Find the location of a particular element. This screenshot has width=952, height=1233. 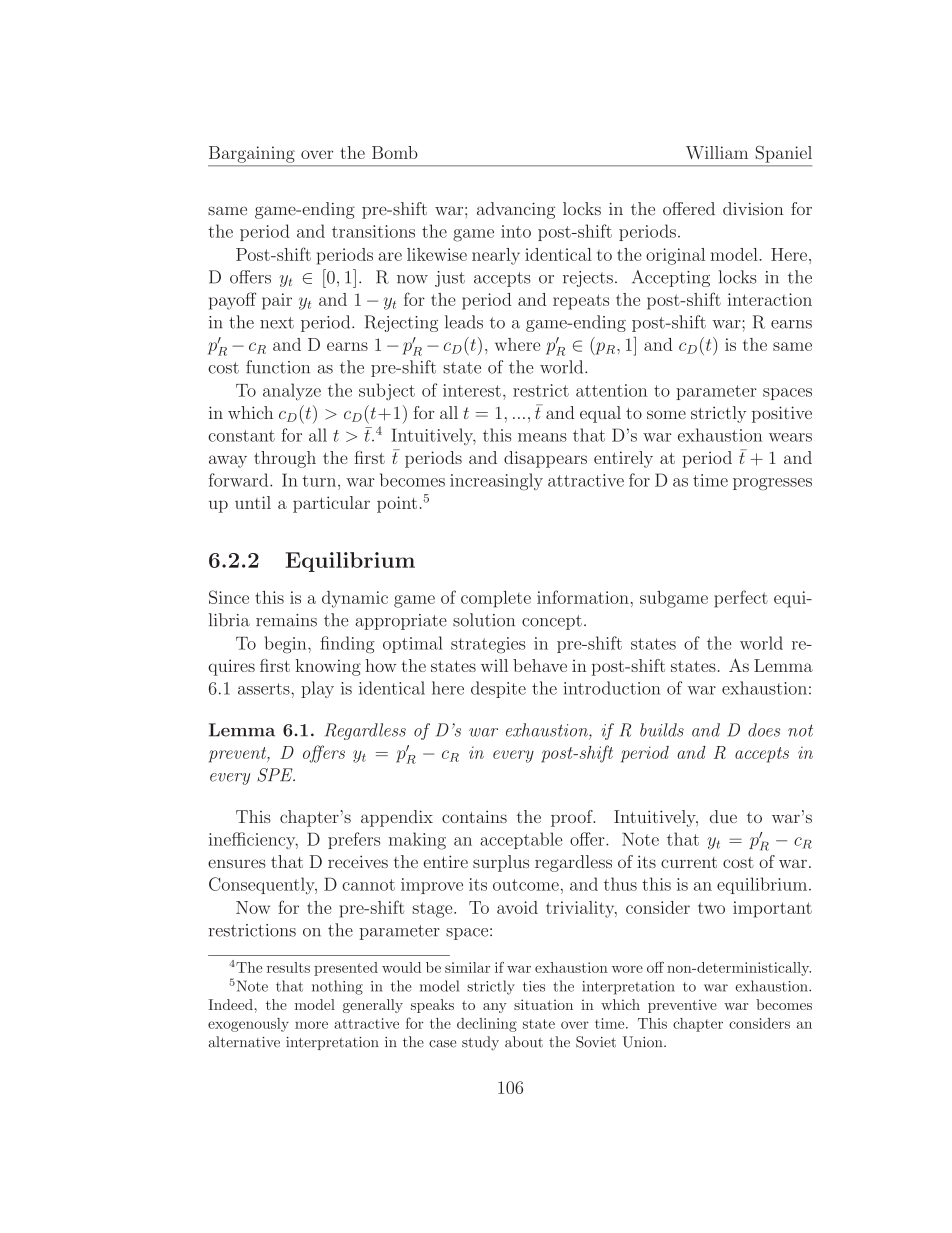

advancing is located at coordinates (516, 210).
